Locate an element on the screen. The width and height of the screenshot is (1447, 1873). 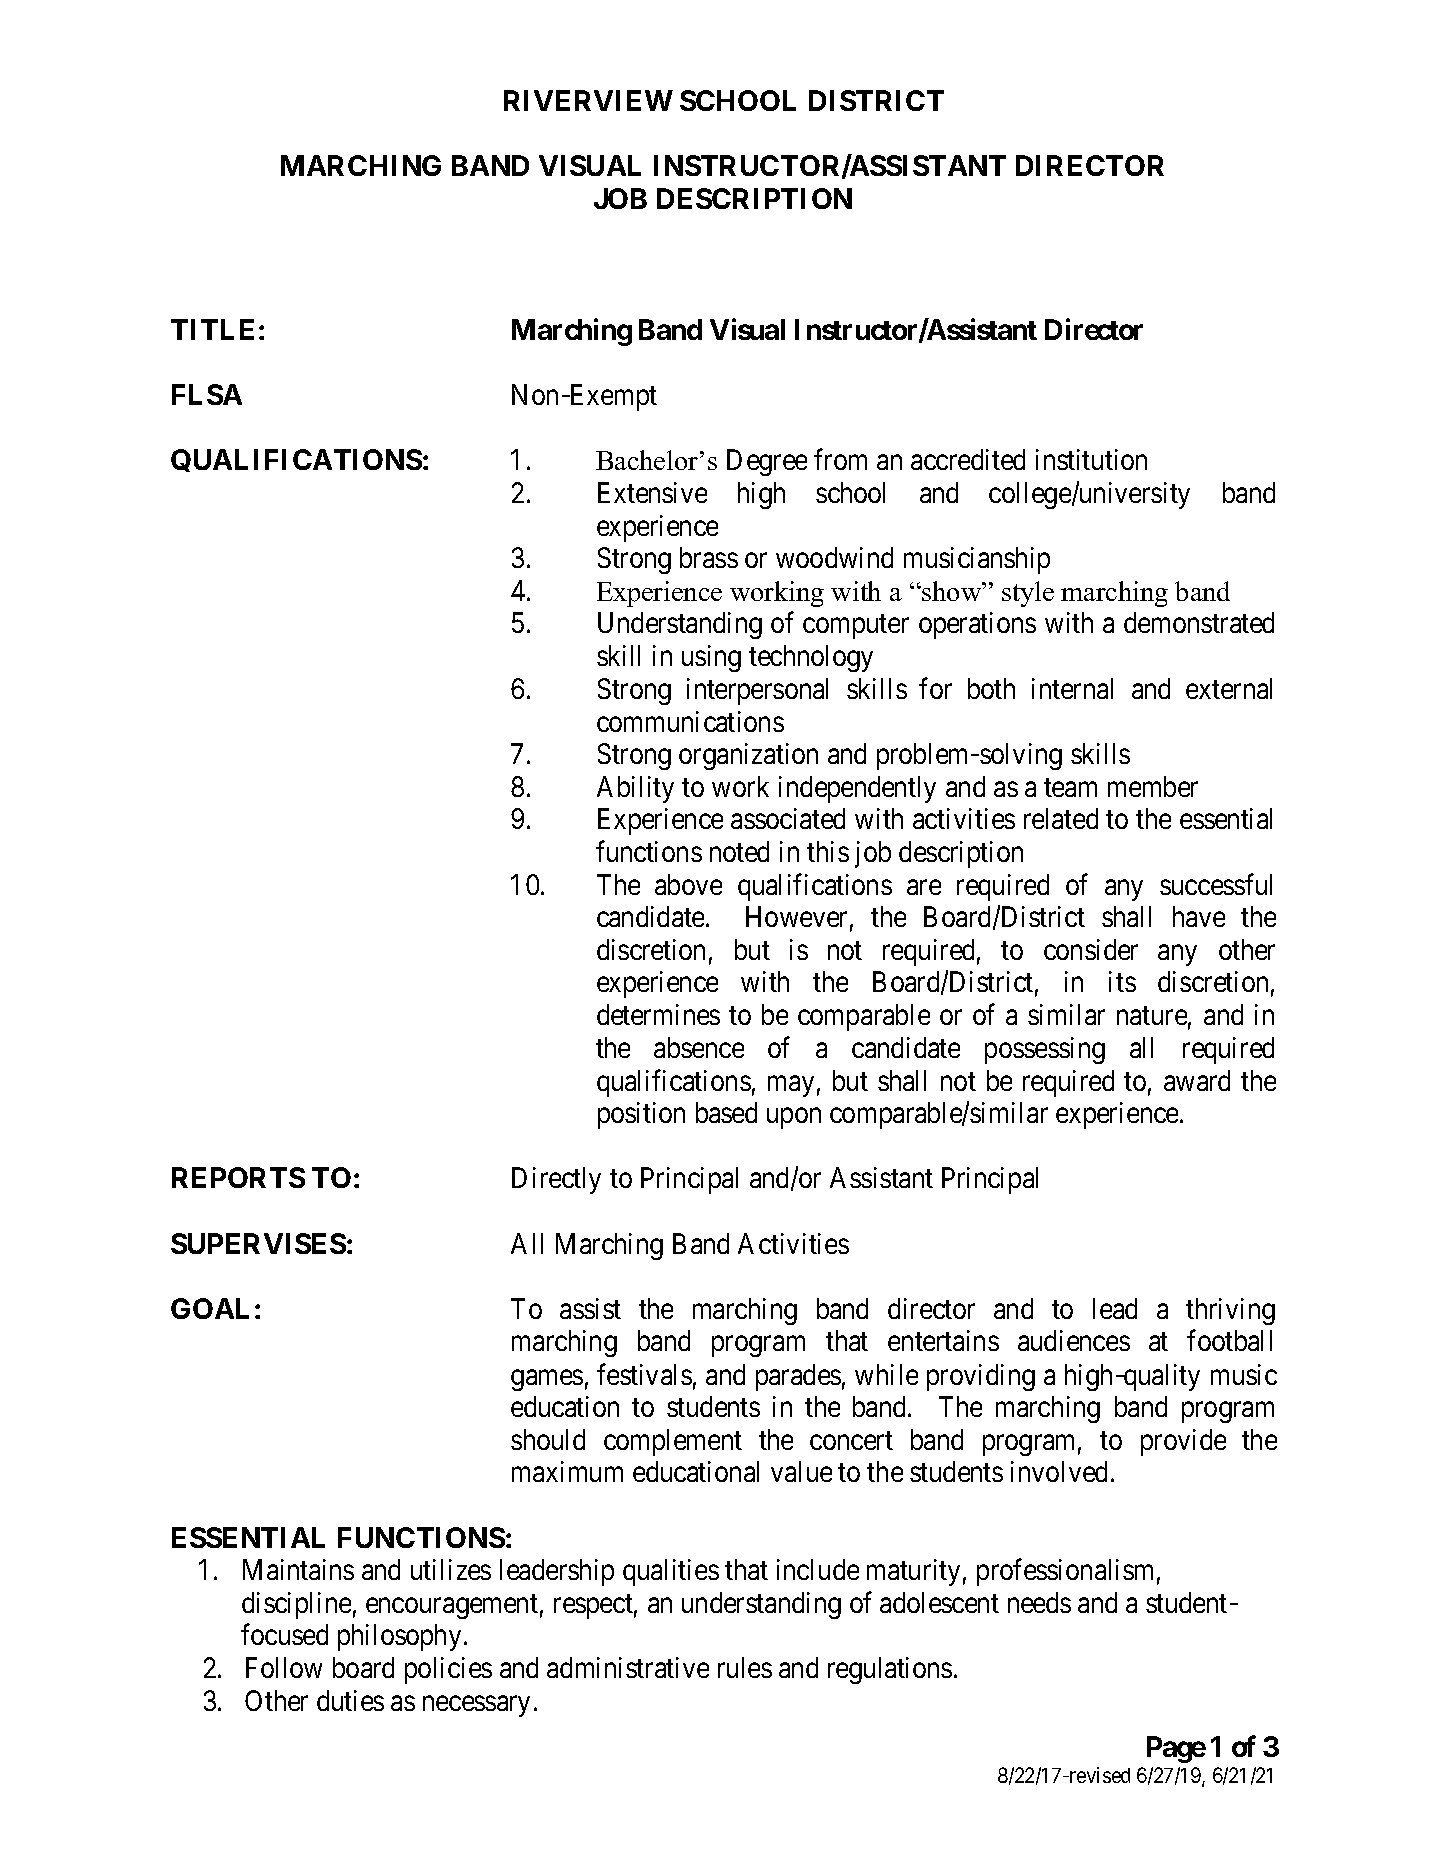
determines is located at coordinates (658, 1014).
